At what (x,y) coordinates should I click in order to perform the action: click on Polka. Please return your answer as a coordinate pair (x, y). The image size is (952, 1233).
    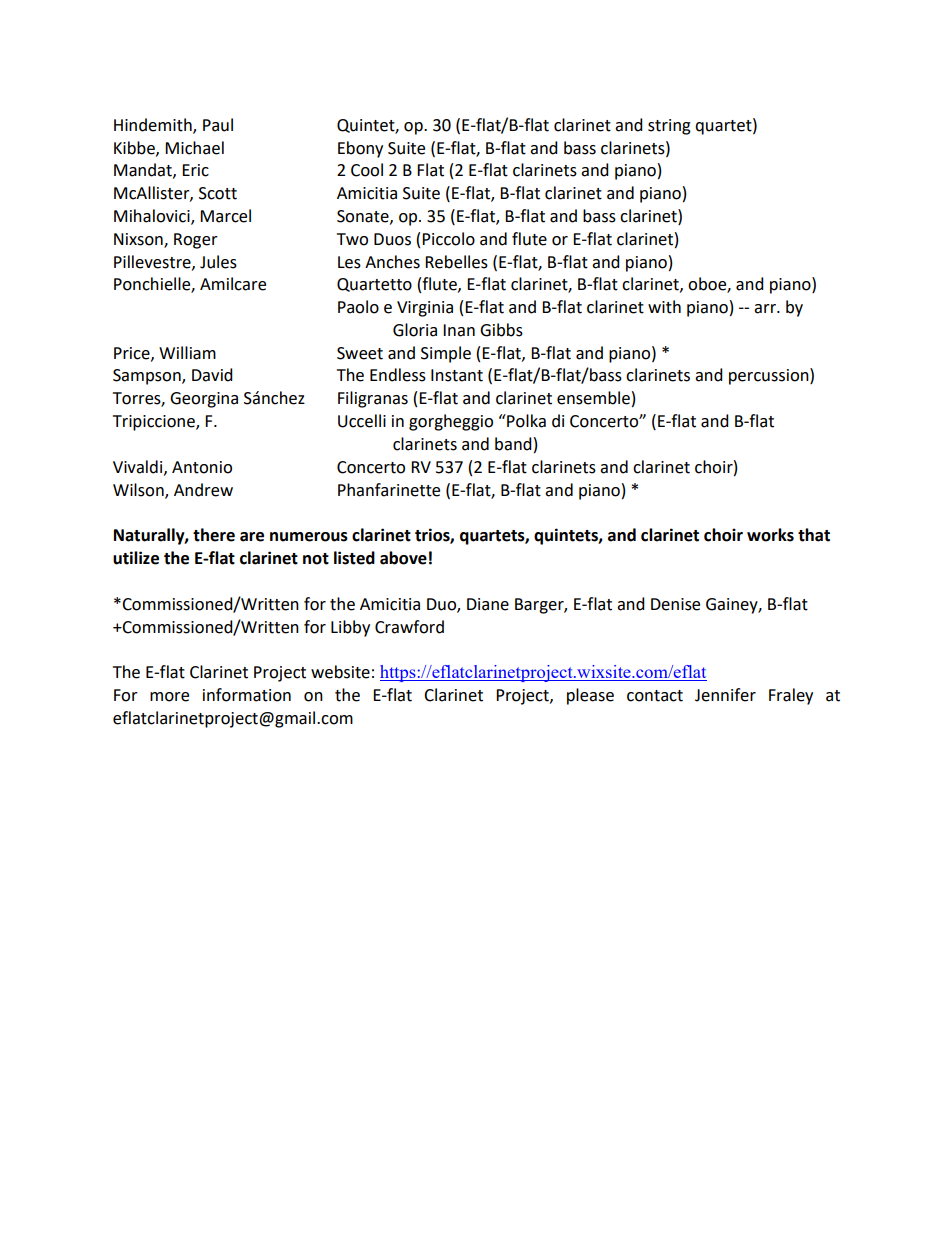
    Looking at the image, I should click on (525, 421).
